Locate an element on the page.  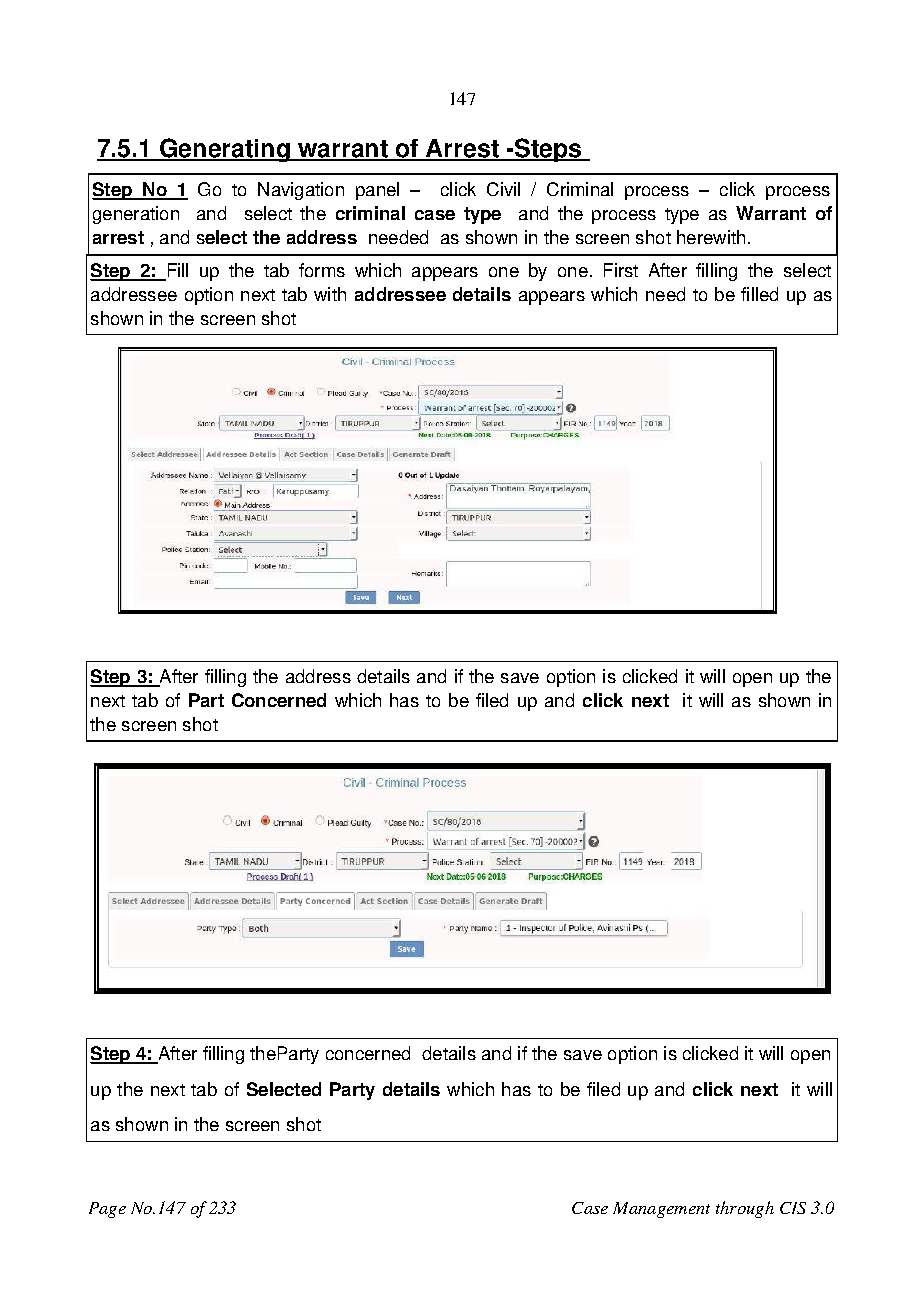
CIS is located at coordinates (793, 1208).
